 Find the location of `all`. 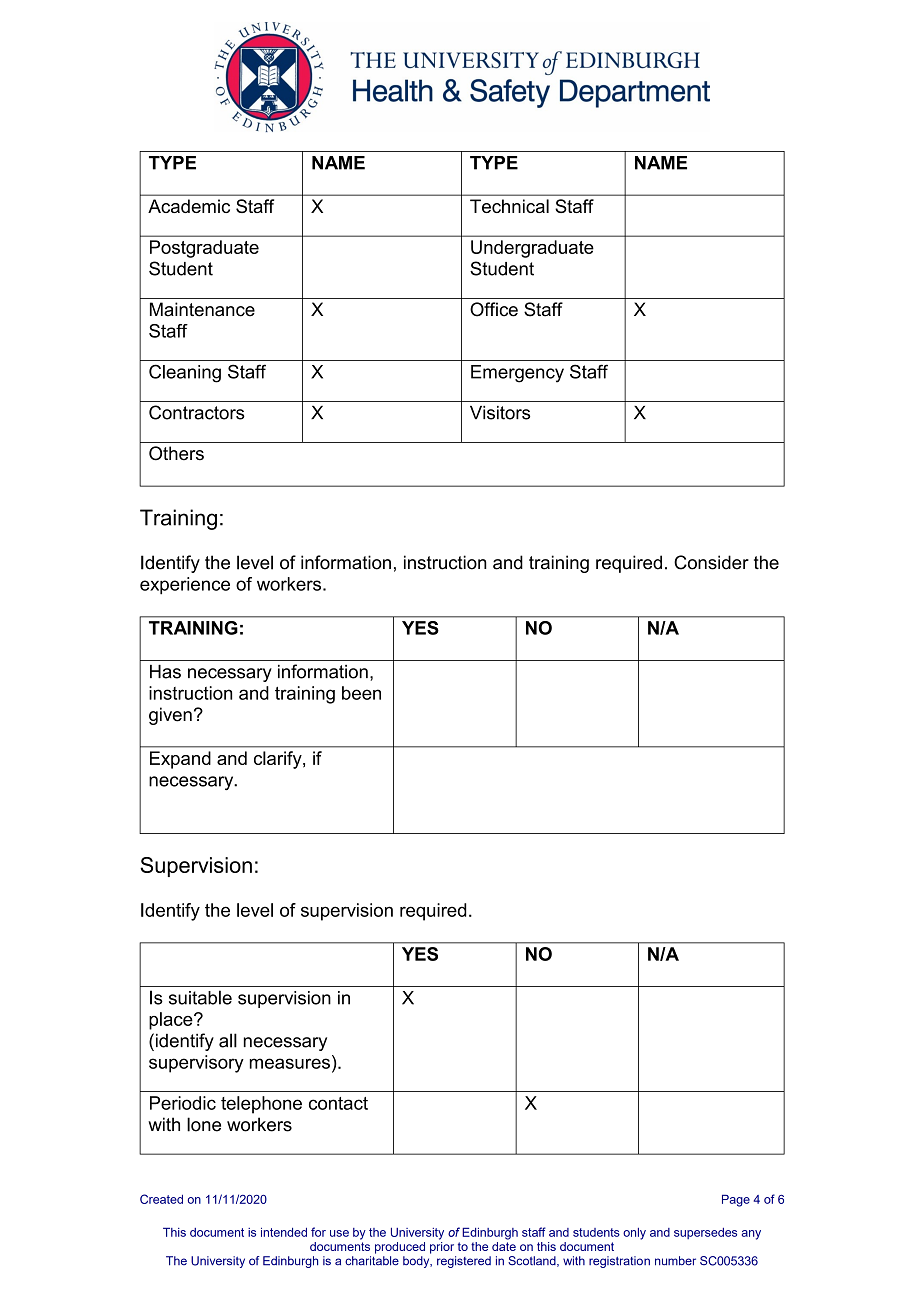

all is located at coordinates (228, 1040).
